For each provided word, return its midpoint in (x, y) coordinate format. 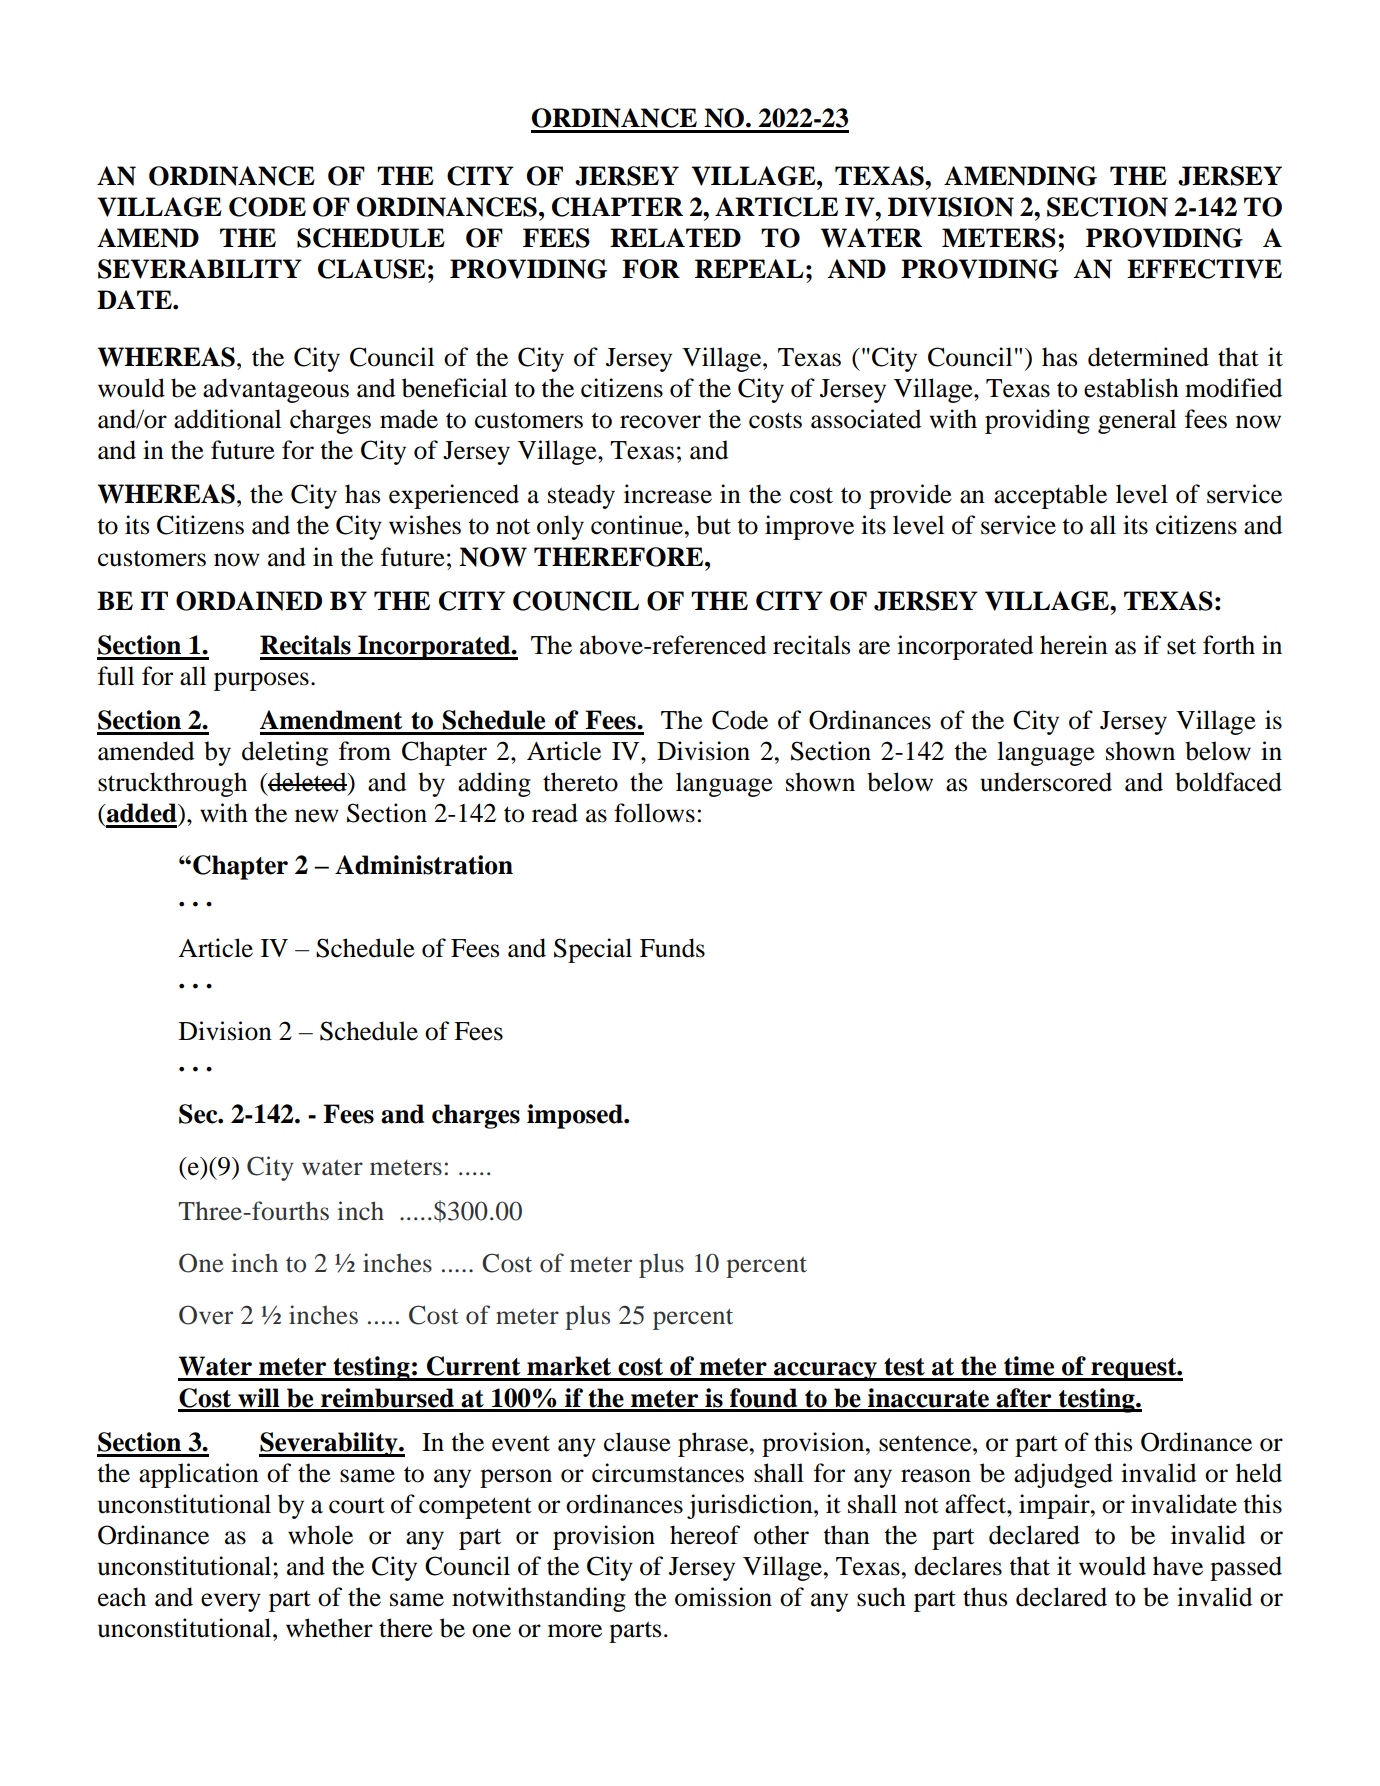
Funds (672, 948)
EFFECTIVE (1204, 269)
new (317, 816)
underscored (1046, 782)
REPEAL (749, 268)
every (231, 1602)
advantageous (276, 390)
